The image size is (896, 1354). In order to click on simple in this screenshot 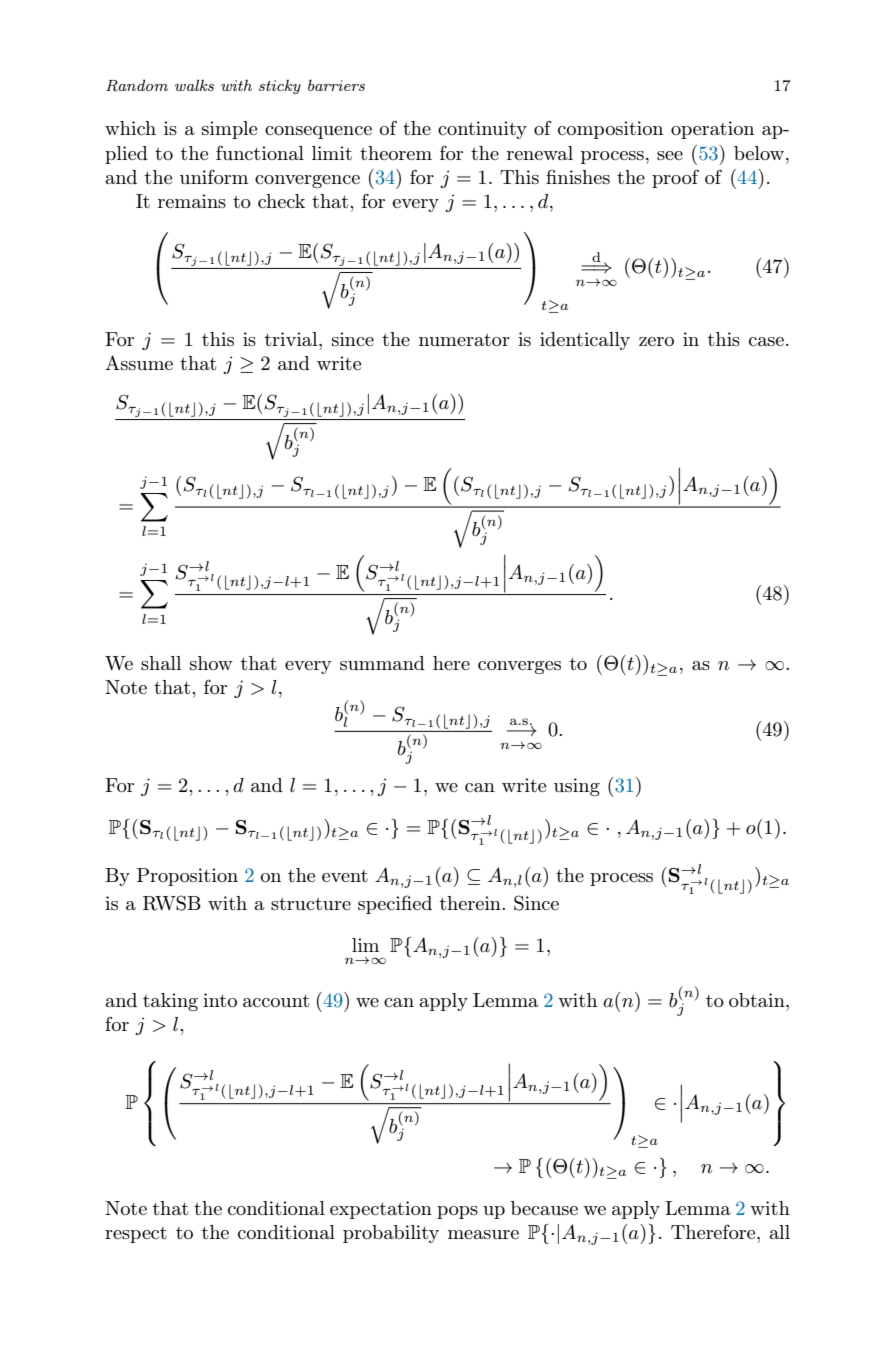, I will do `click(229, 130)`.
